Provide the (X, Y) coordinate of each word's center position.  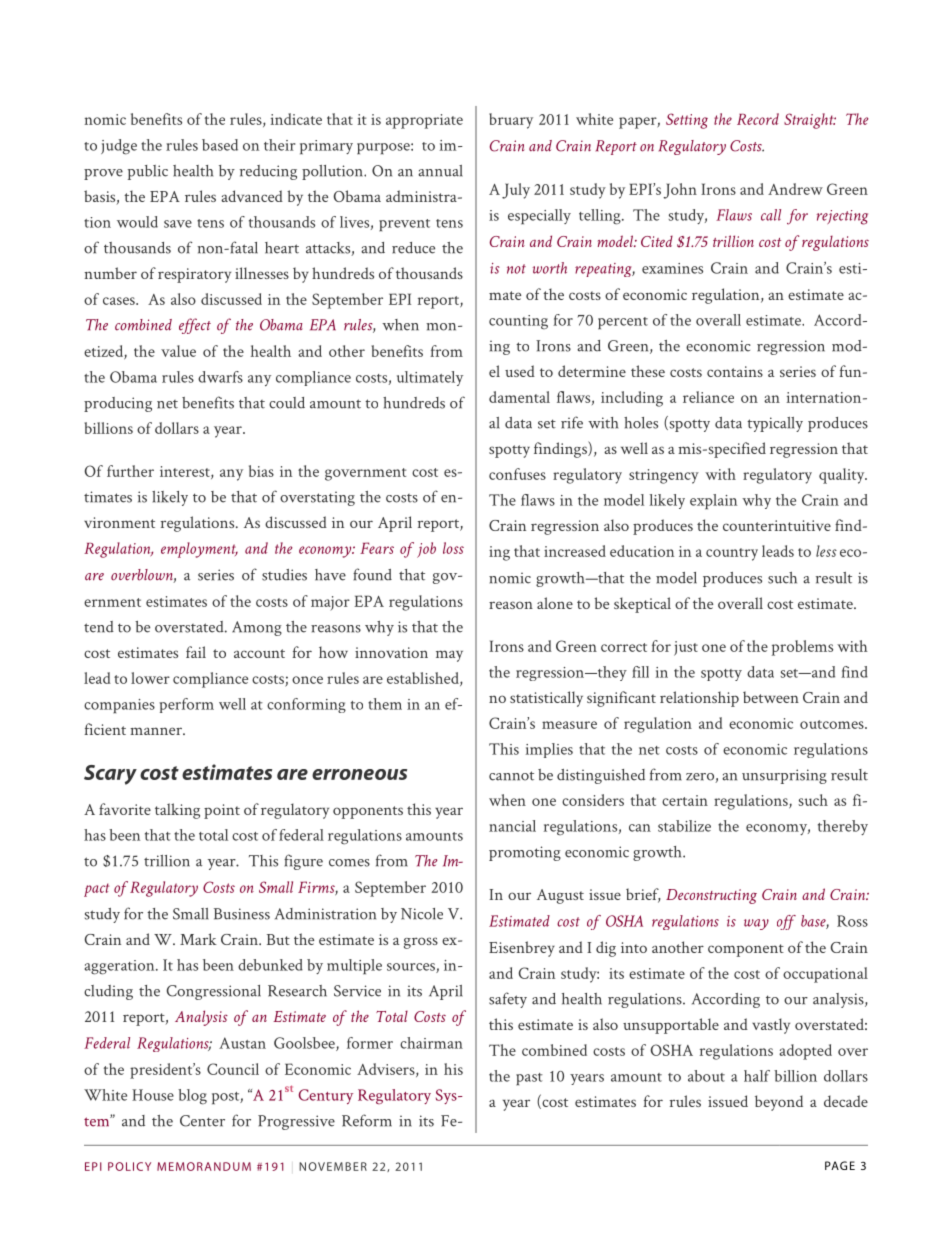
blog (192, 1097)
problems (802, 648)
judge (119, 147)
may (449, 656)
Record (758, 119)
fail (196, 652)
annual (440, 171)
